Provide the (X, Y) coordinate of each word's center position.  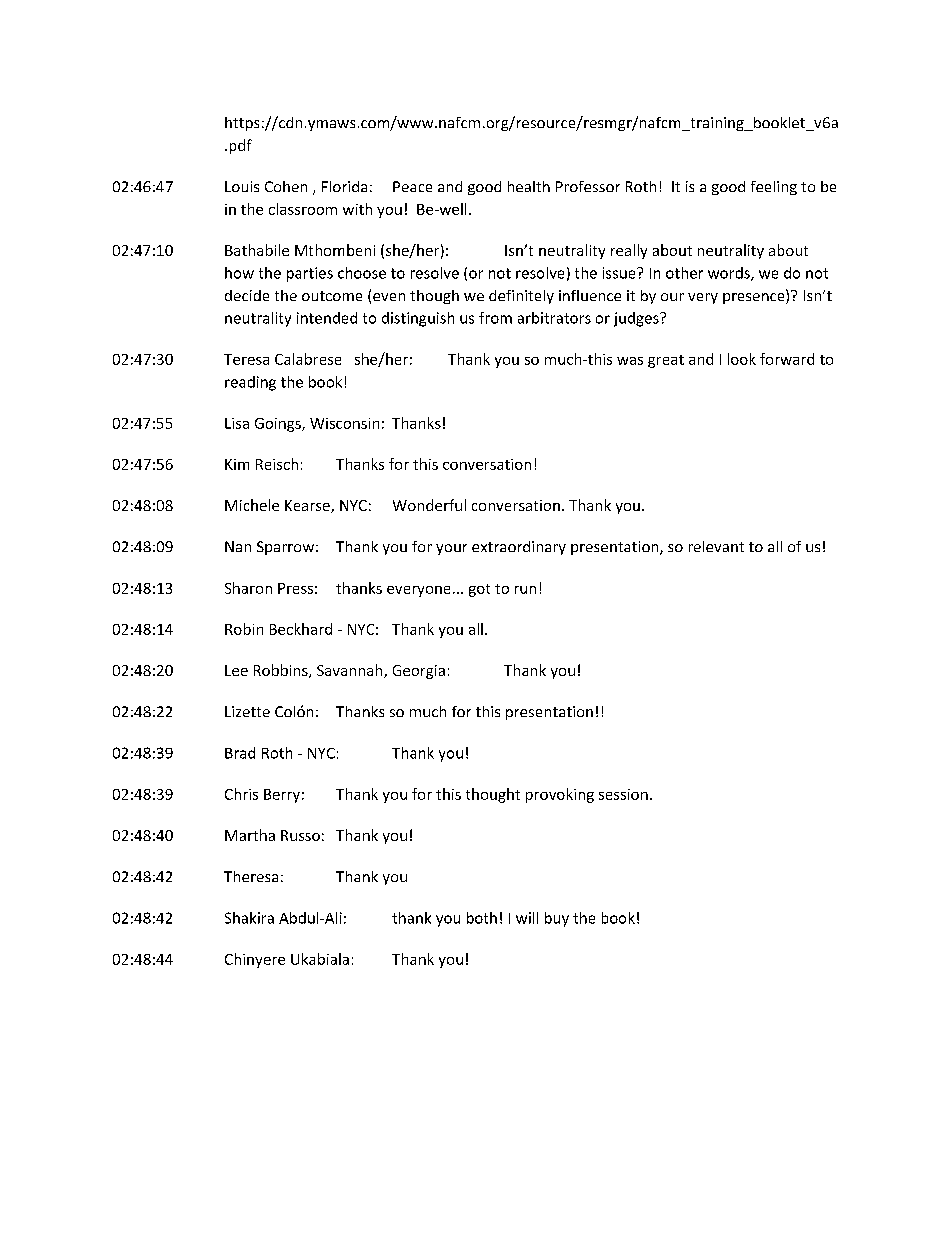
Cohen (286, 186)
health (529, 186)
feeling (774, 188)
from (495, 318)
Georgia (419, 672)
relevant (716, 546)
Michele (252, 505)
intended (327, 318)
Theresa (251, 876)
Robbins (282, 671)
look (742, 359)
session (623, 794)
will (527, 918)
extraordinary (519, 548)
